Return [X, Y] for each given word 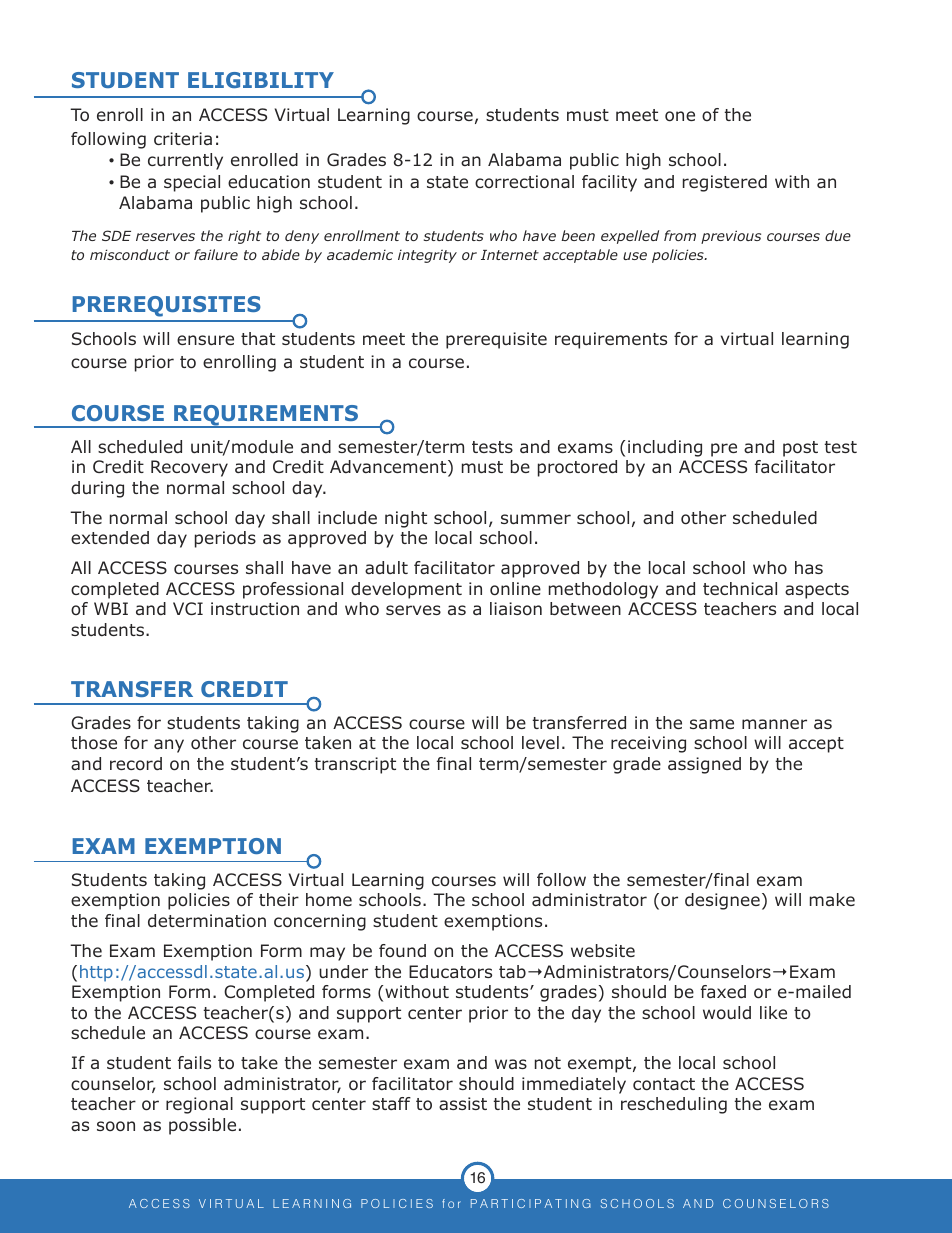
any [169, 746]
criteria [183, 138]
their [279, 899]
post [800, 449]
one [680, 116]
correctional [524, 182]
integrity [427, 256]
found [402, 950]
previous [731, 237]
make [832, 899]
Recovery [189, 468]
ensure [205, 340]
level [540, 742]
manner [774, 724]
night [406, 519]
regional [199, 1105]
